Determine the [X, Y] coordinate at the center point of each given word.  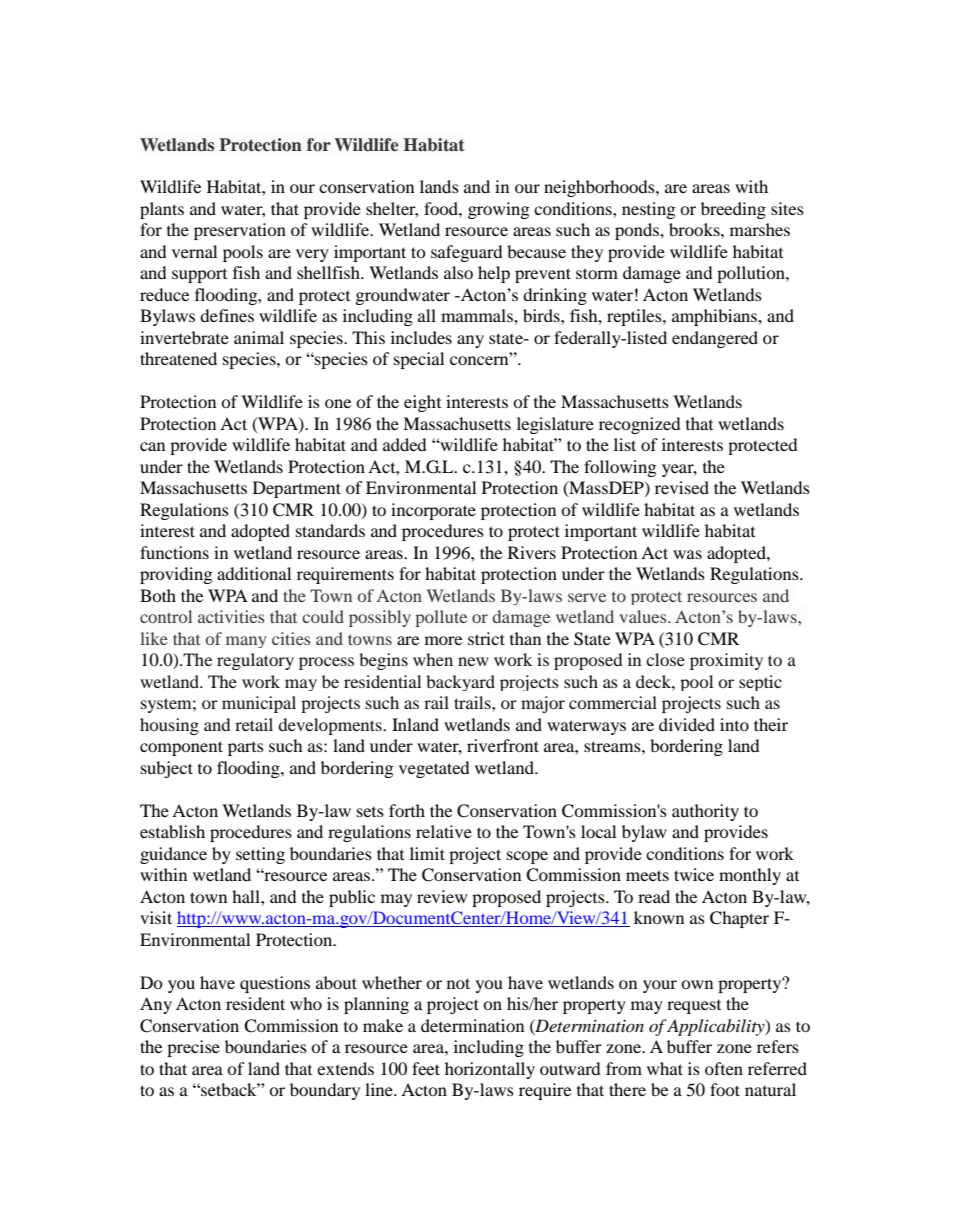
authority [705, 812]
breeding [733, 210]
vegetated [434, 769]
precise [193, 1048]
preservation [240, 231]
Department [297, 489]
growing [498, 210]
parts [246, 749]
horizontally [490, 1070]
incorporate [433, 511]
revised [682, 487]
